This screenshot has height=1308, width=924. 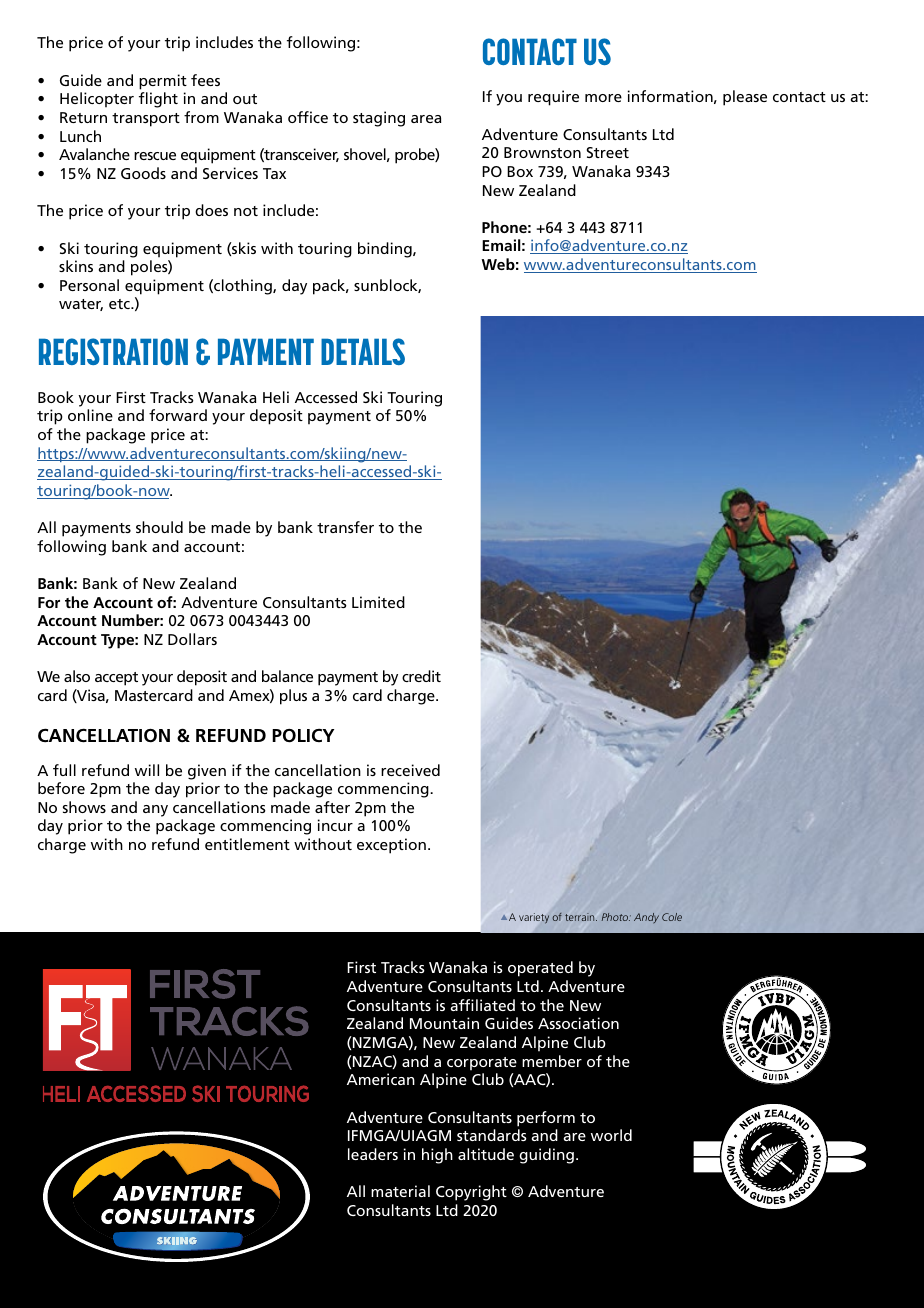 What do you see at coordinates (672, 917) in the screenshot?
I see `Cole` at bounding box center [672, 917].
